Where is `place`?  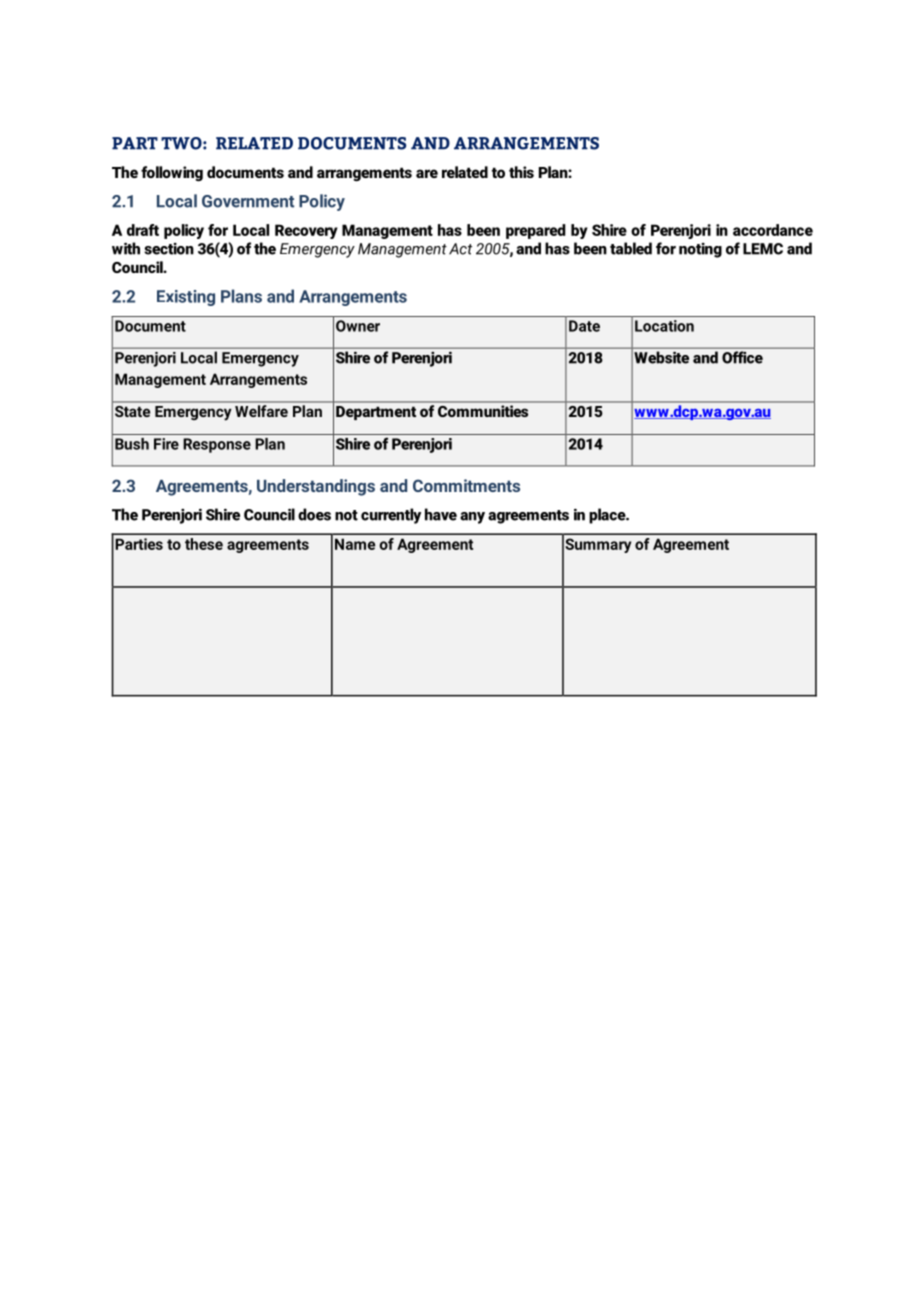
place is located at coordinates (608, 516).
